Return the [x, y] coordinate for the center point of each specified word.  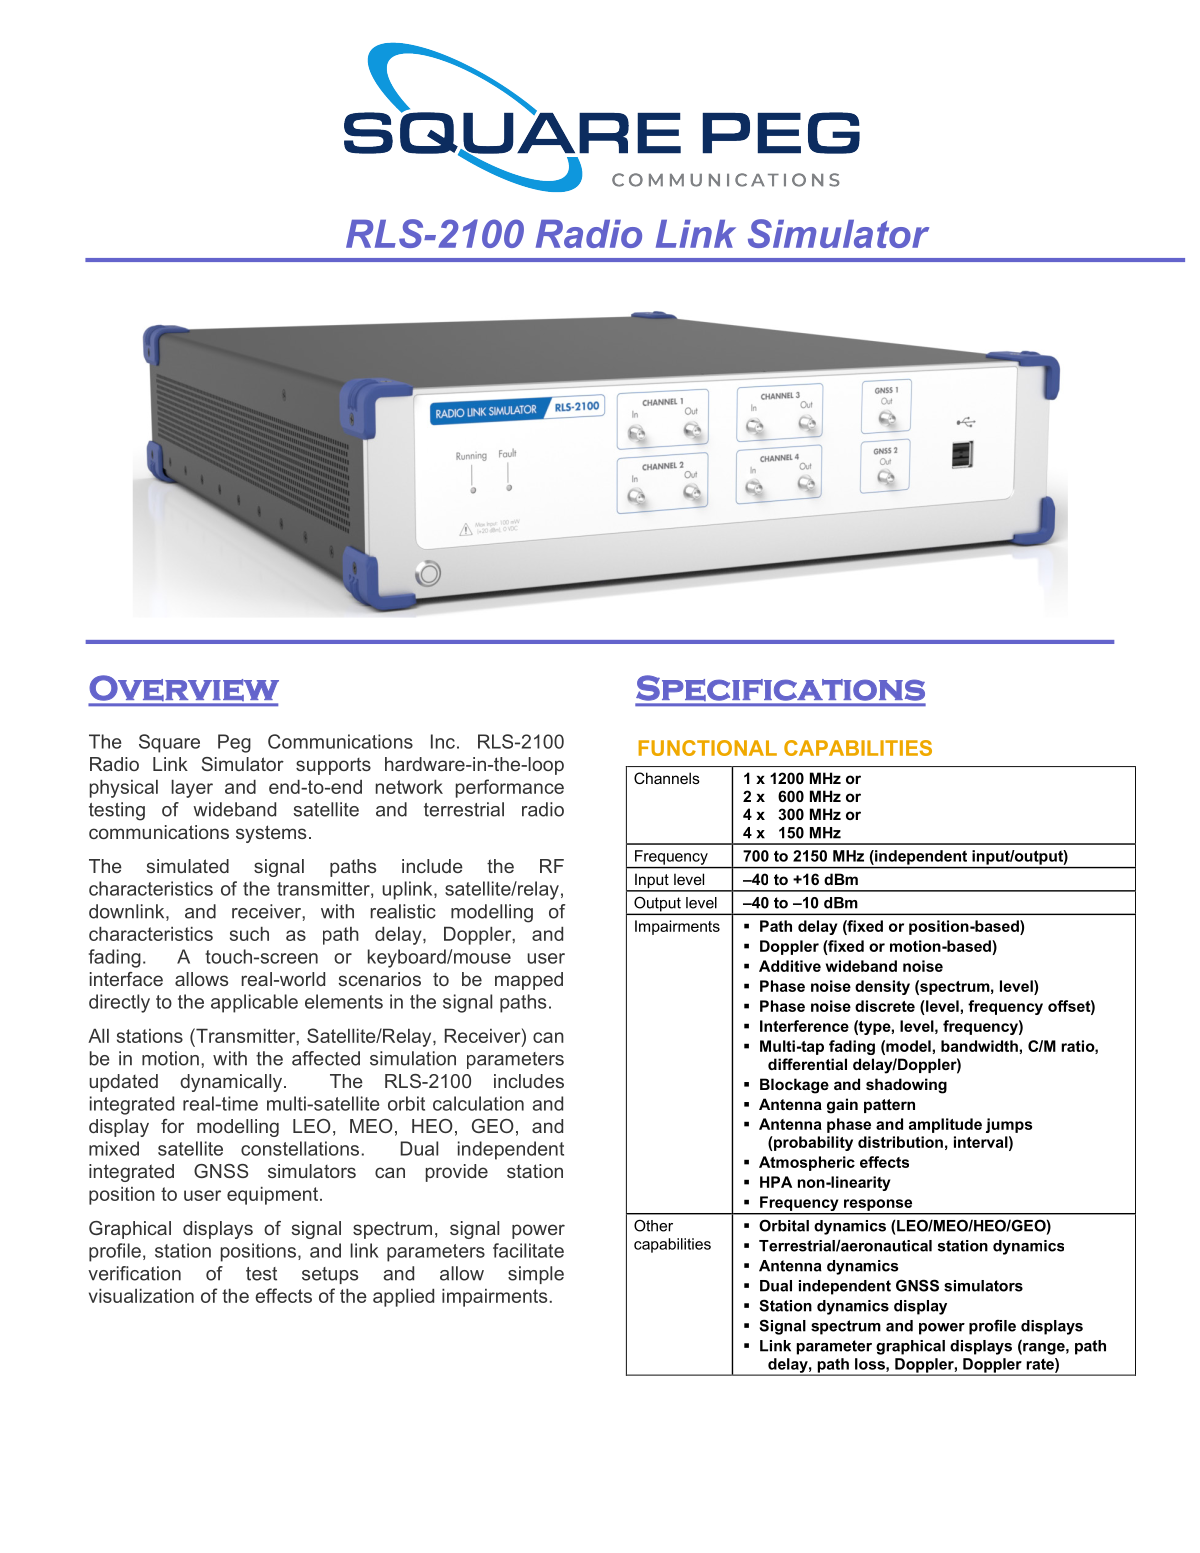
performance [510, 788]
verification [134, 1273]
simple [536, 1275]
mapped [529, 981]
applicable [254, 1003]
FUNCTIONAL [707, 748]
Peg [234, 743]
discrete [885, 1006]
